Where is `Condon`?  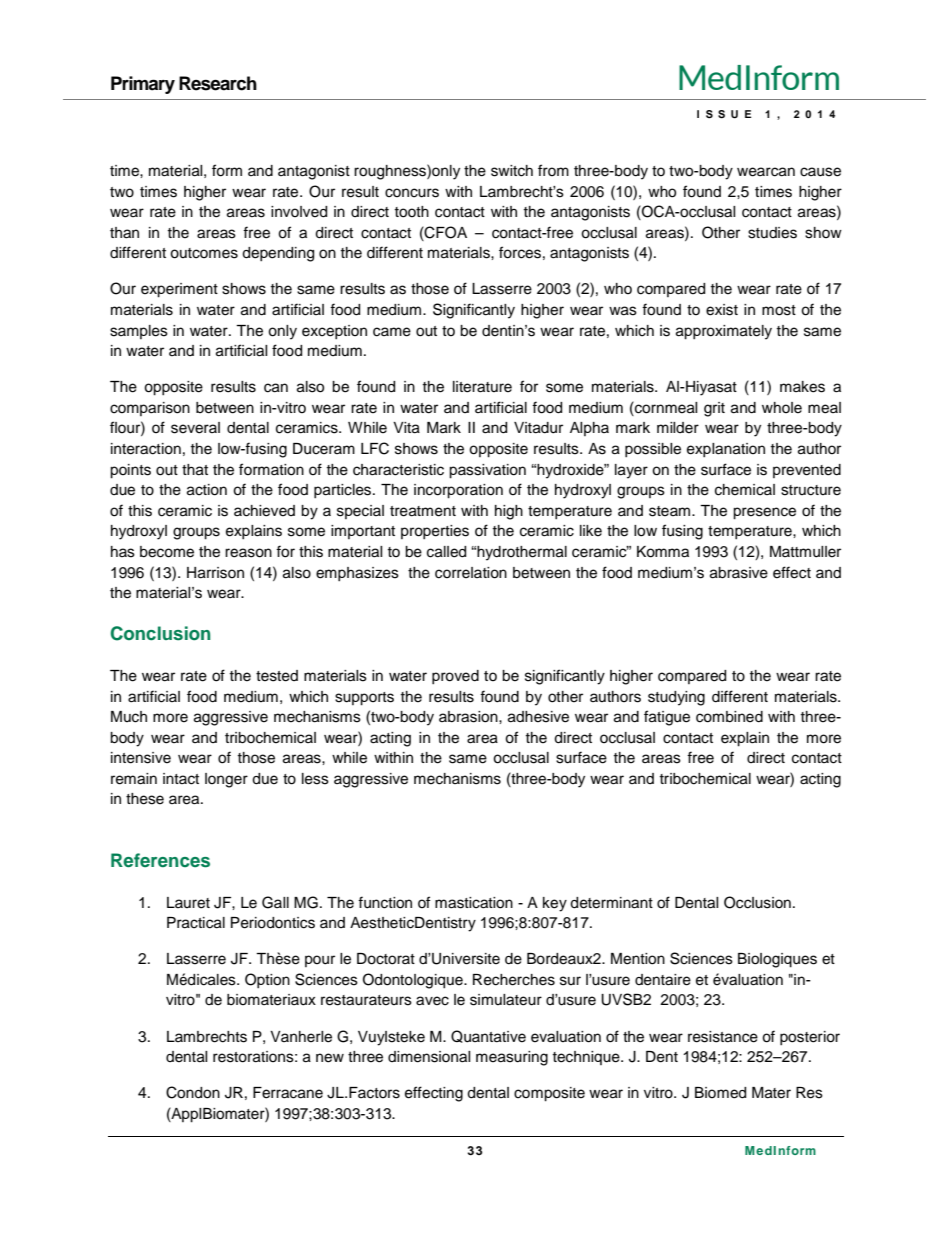 Condon is located at coordinates (193, 1092).
